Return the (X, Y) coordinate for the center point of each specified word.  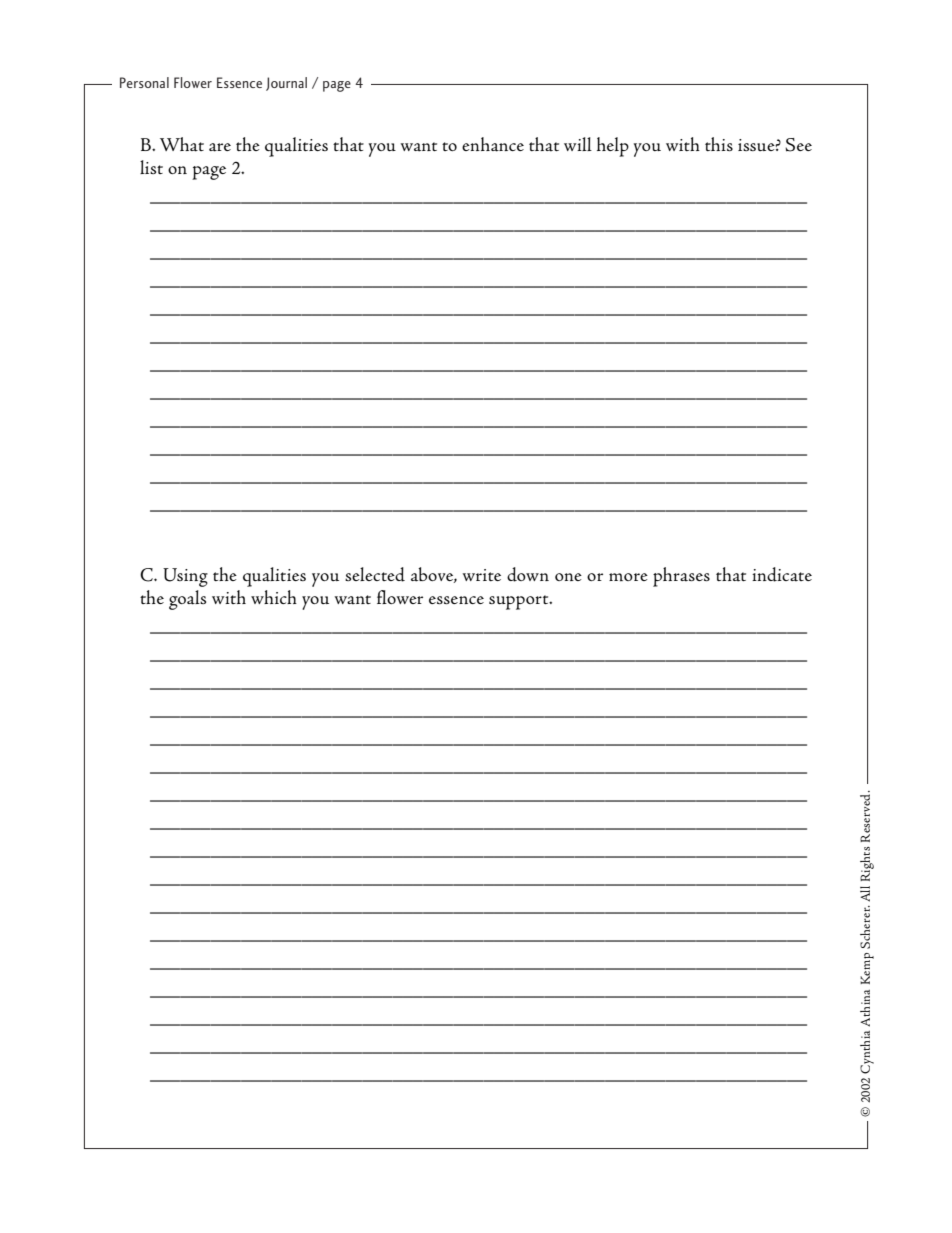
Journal (286, 84)
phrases (681, 577)
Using (185, 577)
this (719, 144)
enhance (493, 144)
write (482, 575)
